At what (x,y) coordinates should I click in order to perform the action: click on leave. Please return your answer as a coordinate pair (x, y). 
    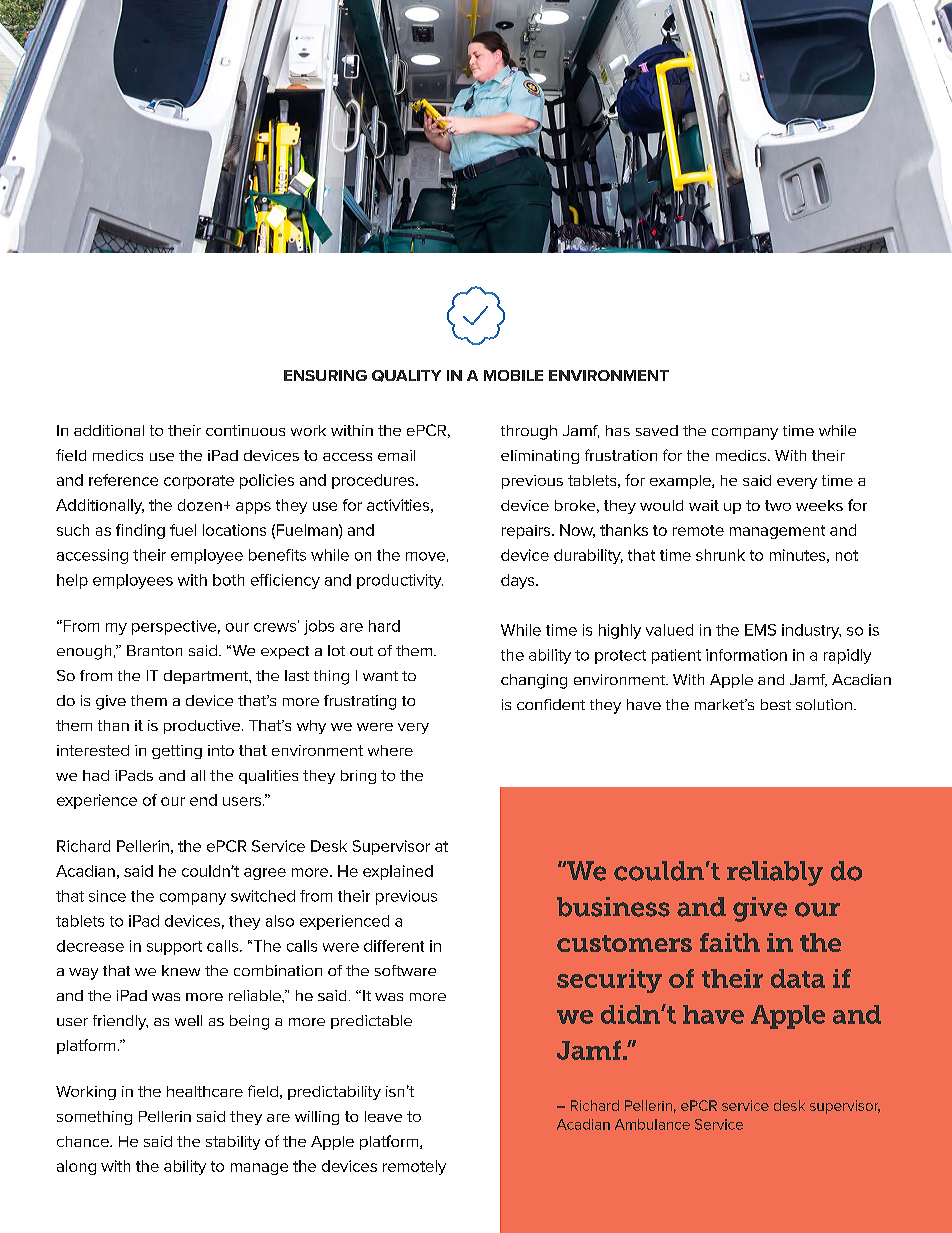
    Looking at the image, I should click on (383, 1116).
